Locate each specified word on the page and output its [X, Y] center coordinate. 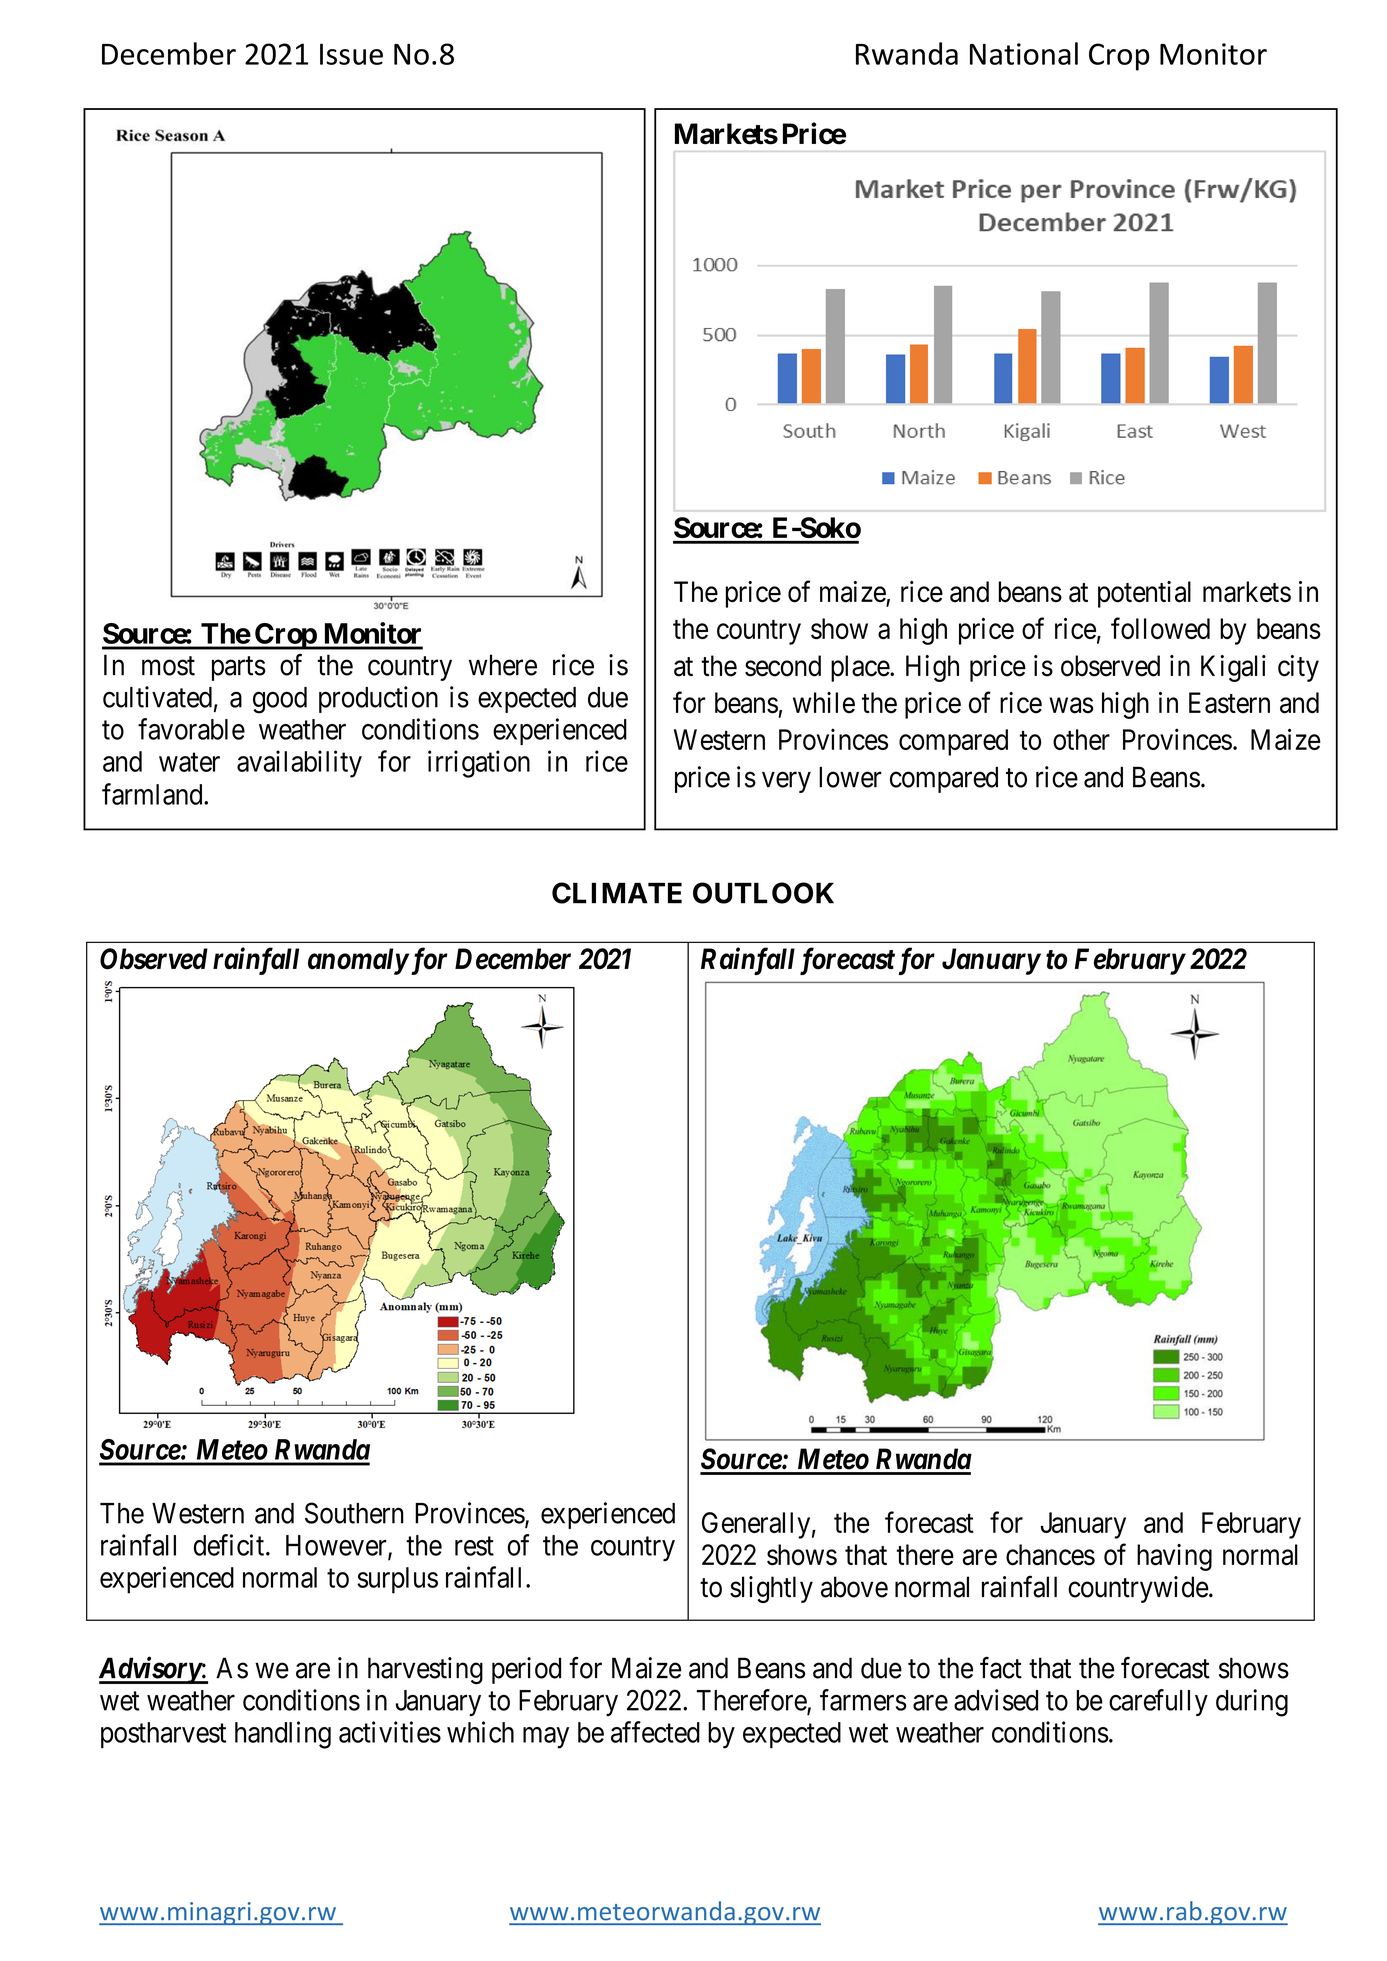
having [1174, 1557]
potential [1144, 594]
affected [655, 1732]
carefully [1158, 1702]
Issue [351, 54]
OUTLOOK [763, 893]
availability [299, 764]
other [1081, 739]
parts [239, 668]
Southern [354, 1513]
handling [283, 1735]
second [783, 666]
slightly [771, 1589]
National [1024, 53]
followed [1160, 628]
